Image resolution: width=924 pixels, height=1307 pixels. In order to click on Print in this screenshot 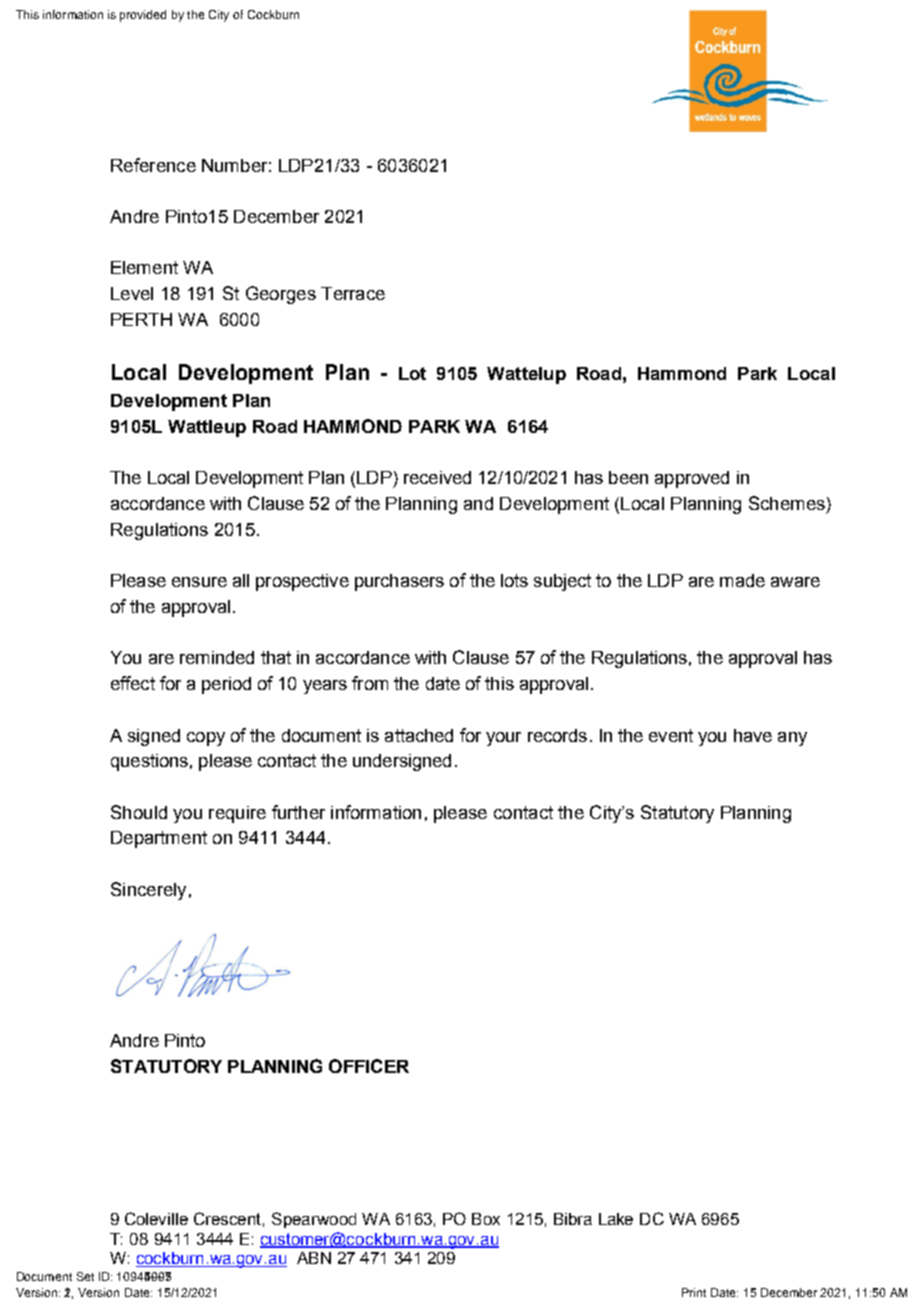, I will do `click(694, 1292)`.
